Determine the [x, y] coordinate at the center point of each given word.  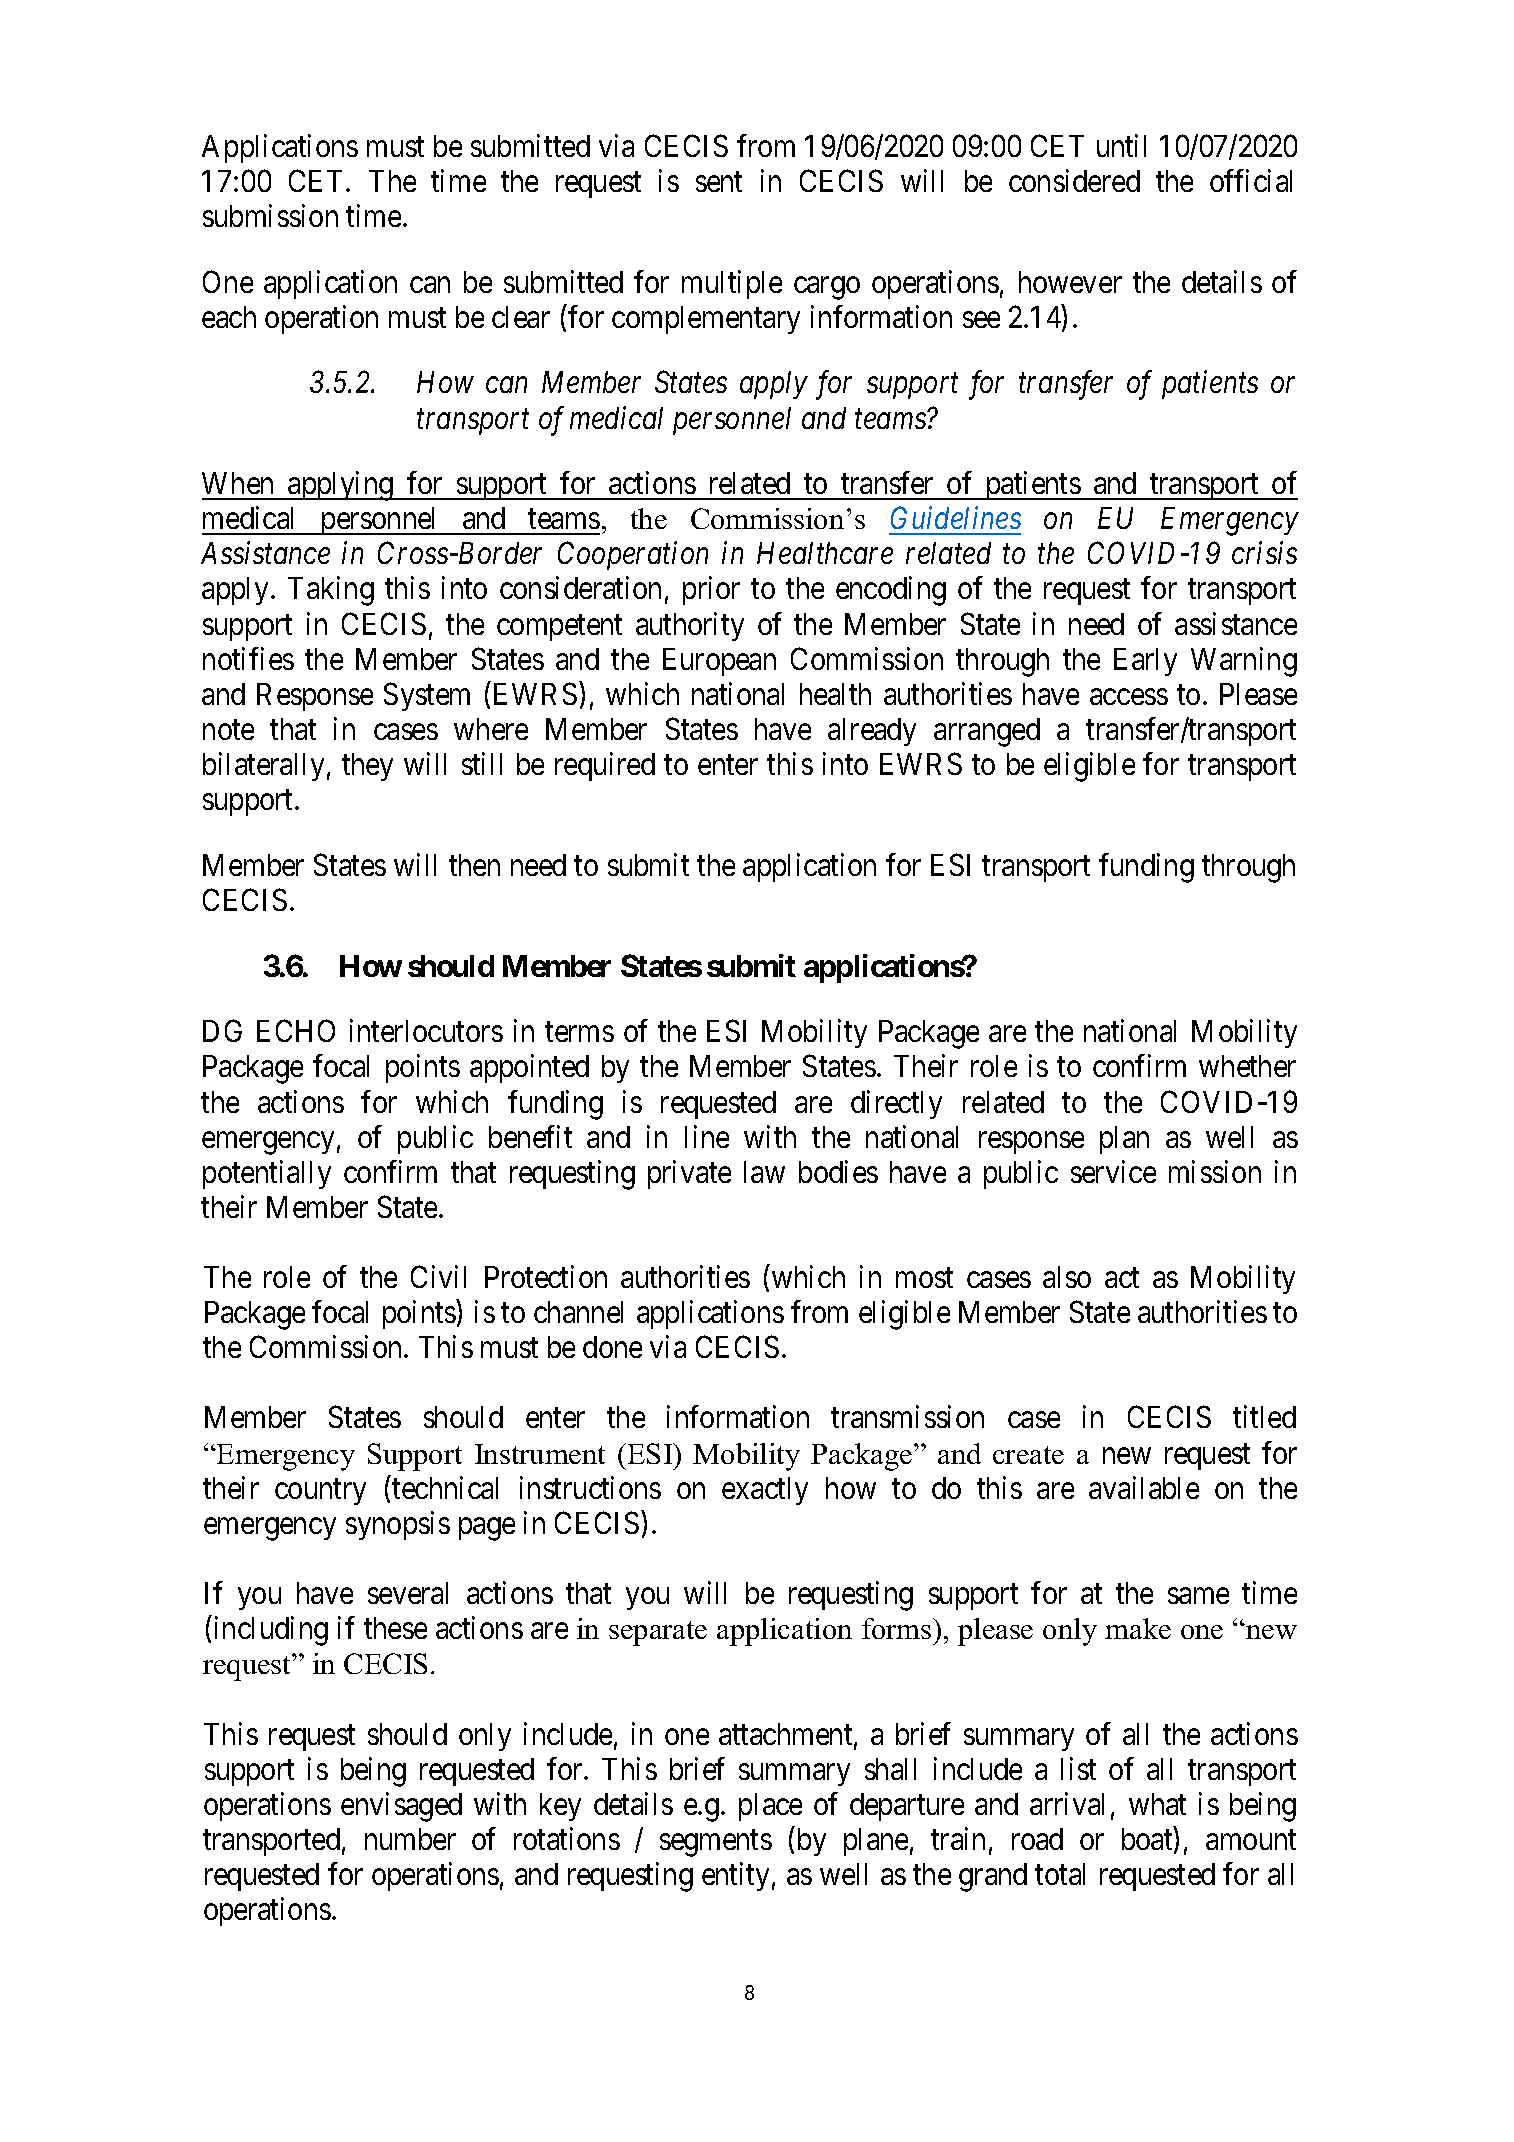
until [1121, 145]
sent [719, 182]
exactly [765, 1491]
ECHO [296, 1031]
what [1157, 1804]
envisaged [401, 1807]
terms [579, 1032]
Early [1145, 662]
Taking [331, 591]
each [229, 317]
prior [711, 591]
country [320, 1492]
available [1144, 1487]
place [770, 1807]
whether [1247, 1066]
